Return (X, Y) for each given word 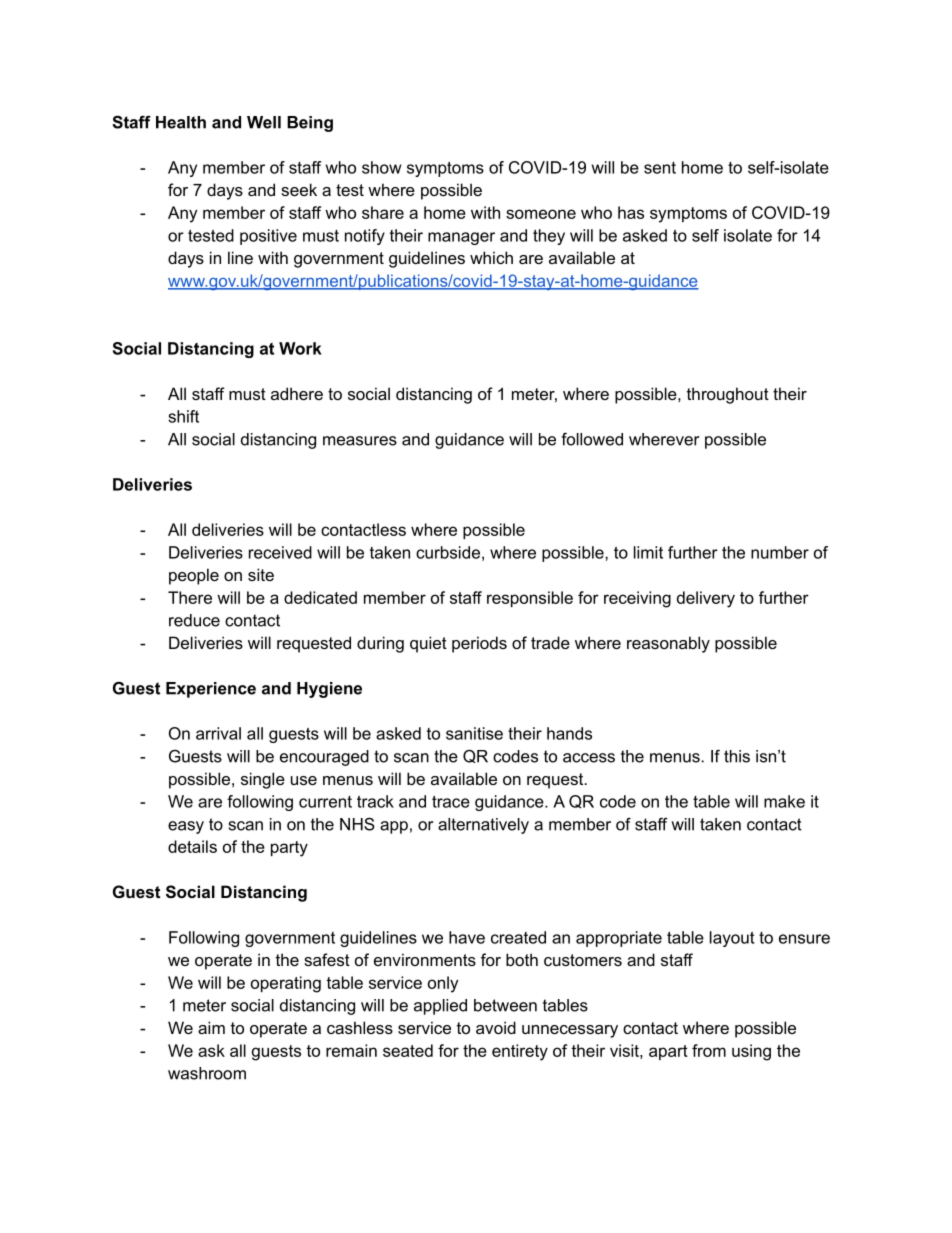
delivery (706, 599)
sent (660, 168)
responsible (530, 599)
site (261, 574)
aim (211, 1027)
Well (264, 122)
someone (541, 214)
